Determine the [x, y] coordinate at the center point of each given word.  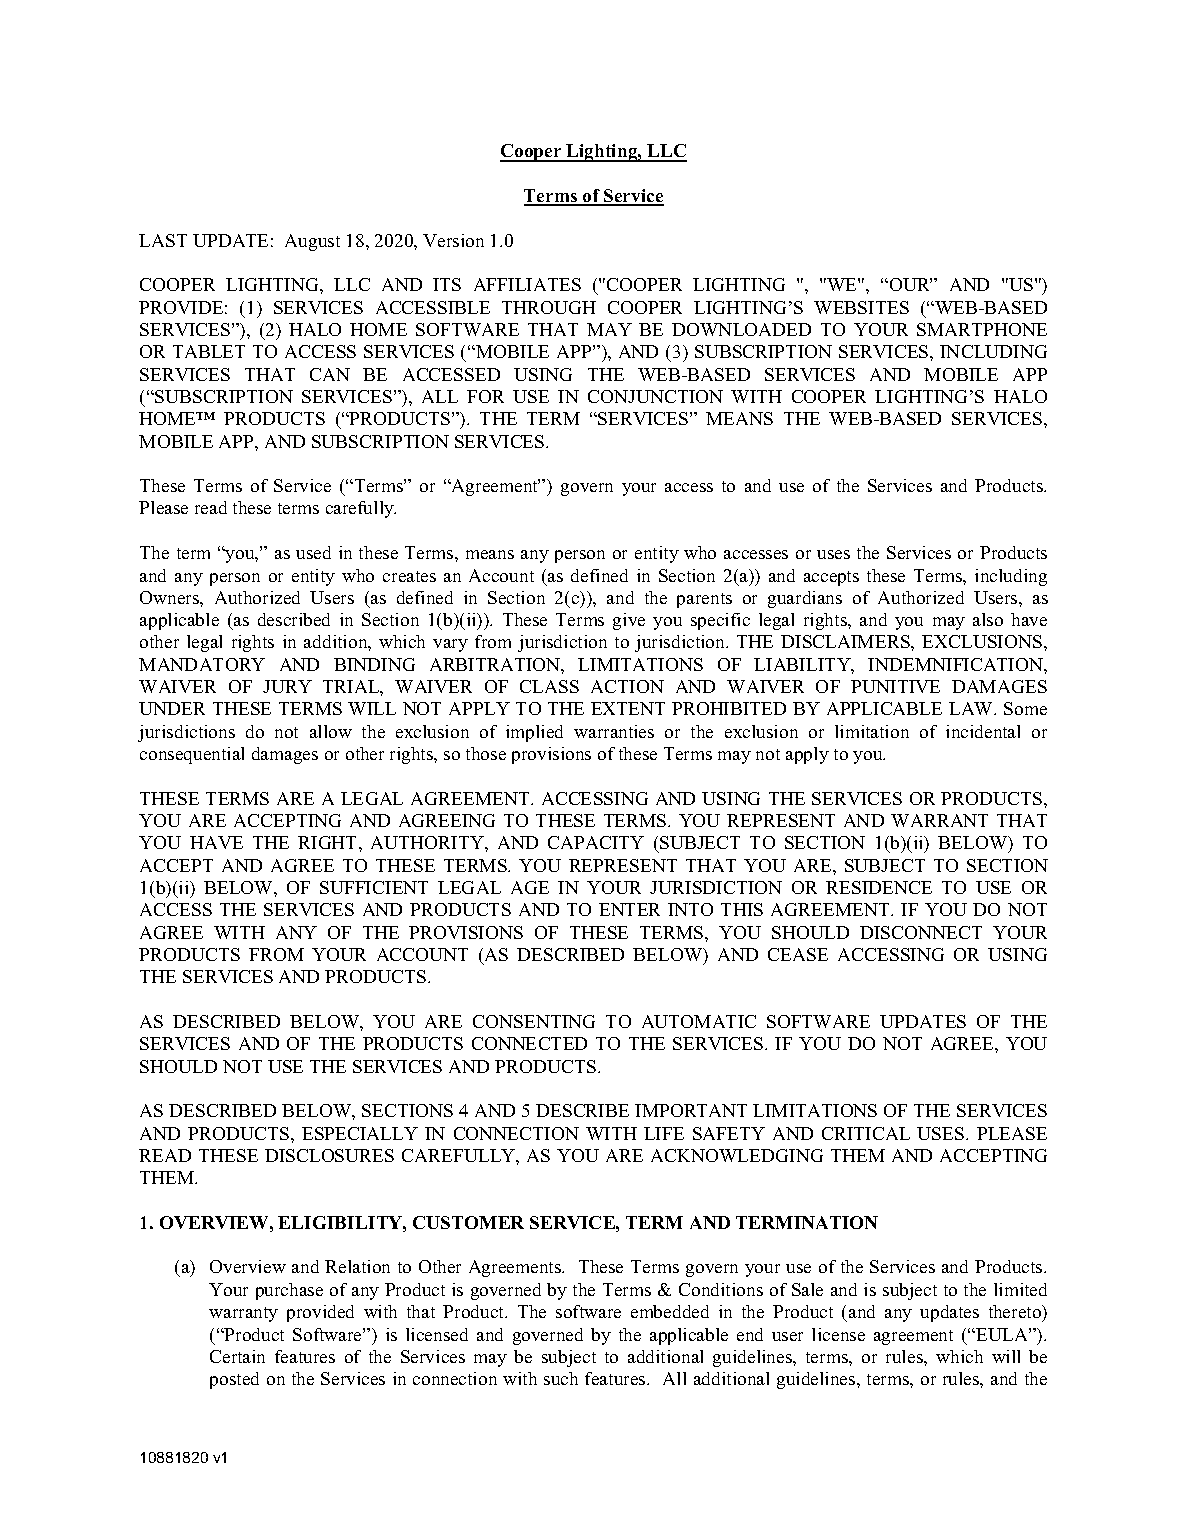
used [313, 552]
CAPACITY [596, 842]
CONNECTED [529, 1043]
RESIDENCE [879, 887]
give [629, 621]
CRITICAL [866, 1133]
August [312, 242]
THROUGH [549, 307]
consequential [192, 755]
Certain [237, 1356]
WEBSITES [861, 307]
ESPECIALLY [360, 1133]
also [988, 619]
